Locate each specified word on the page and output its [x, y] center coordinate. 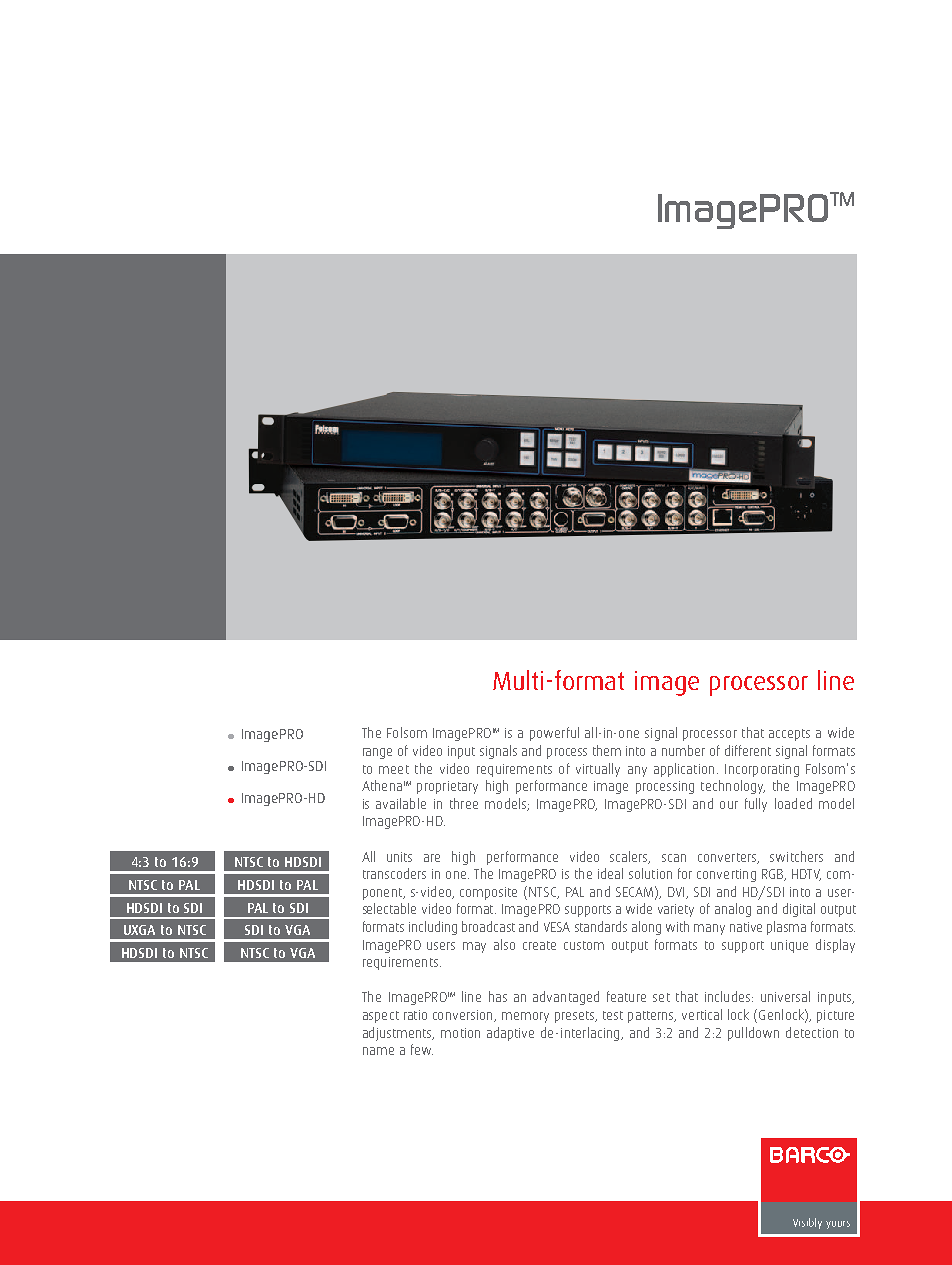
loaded [793, 803]
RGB [774, 875]
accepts [789, 735]
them [607, 750]
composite [488, 893]
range [377, 753]
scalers [630, 857]
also [504, 944]
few [422, 1049]
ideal [610, 873]
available [401, 803]
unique [789, 946]
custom [584, 945]
